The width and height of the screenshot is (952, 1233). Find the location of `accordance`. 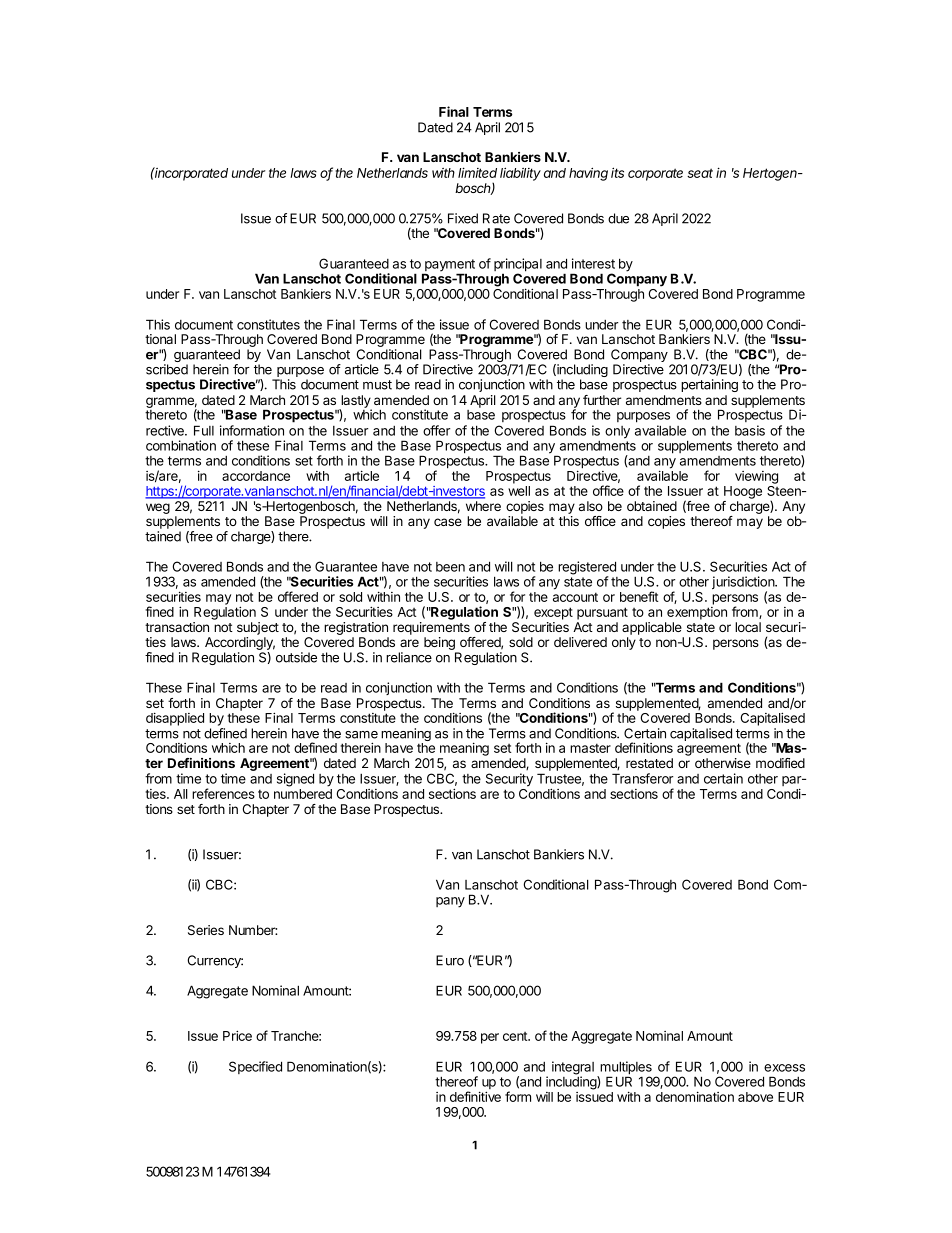

accordance is located at coordinates (256, 476).
